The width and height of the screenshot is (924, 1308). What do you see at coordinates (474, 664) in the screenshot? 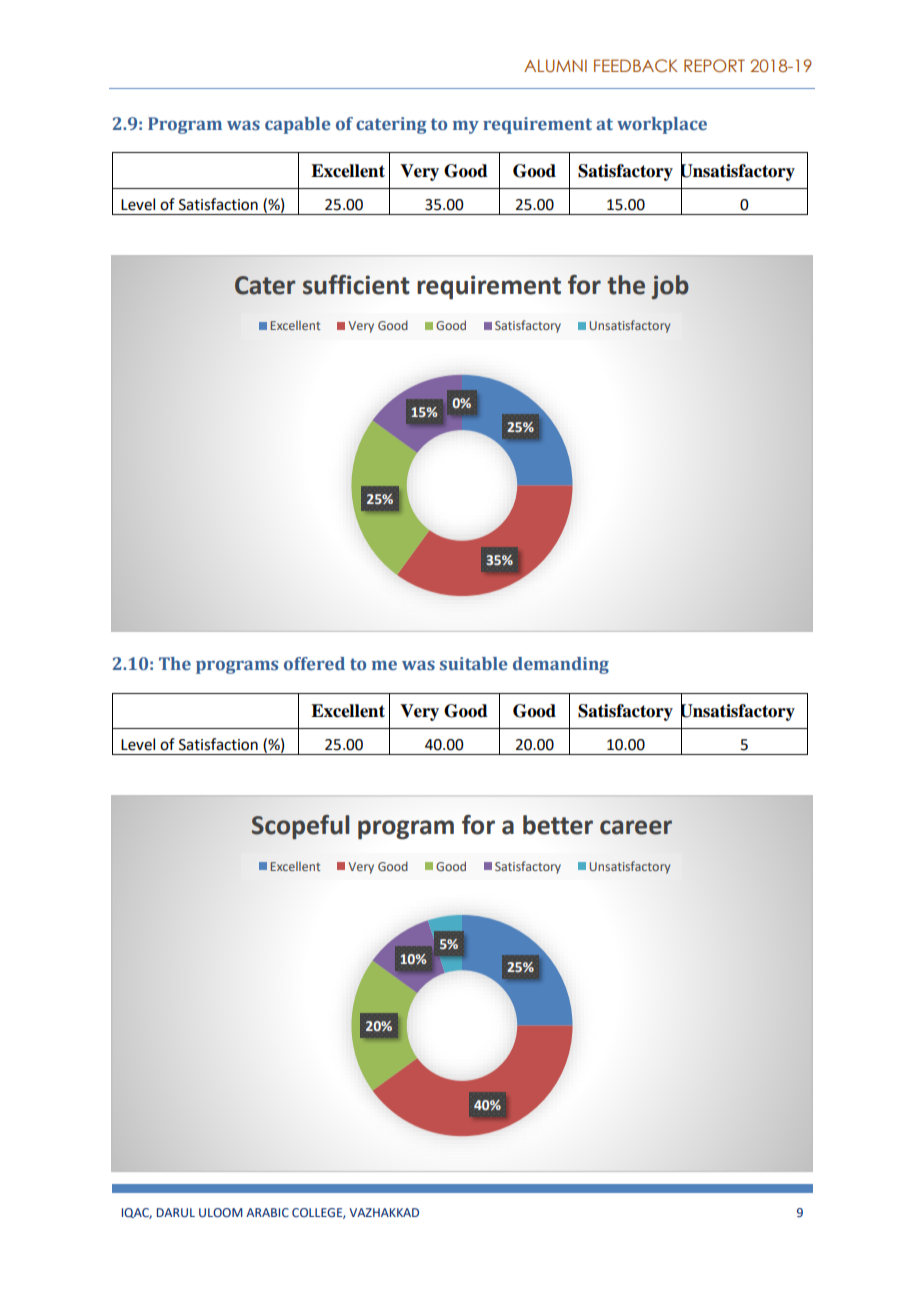
I see `suitable` at bounding box center [474, 664].
